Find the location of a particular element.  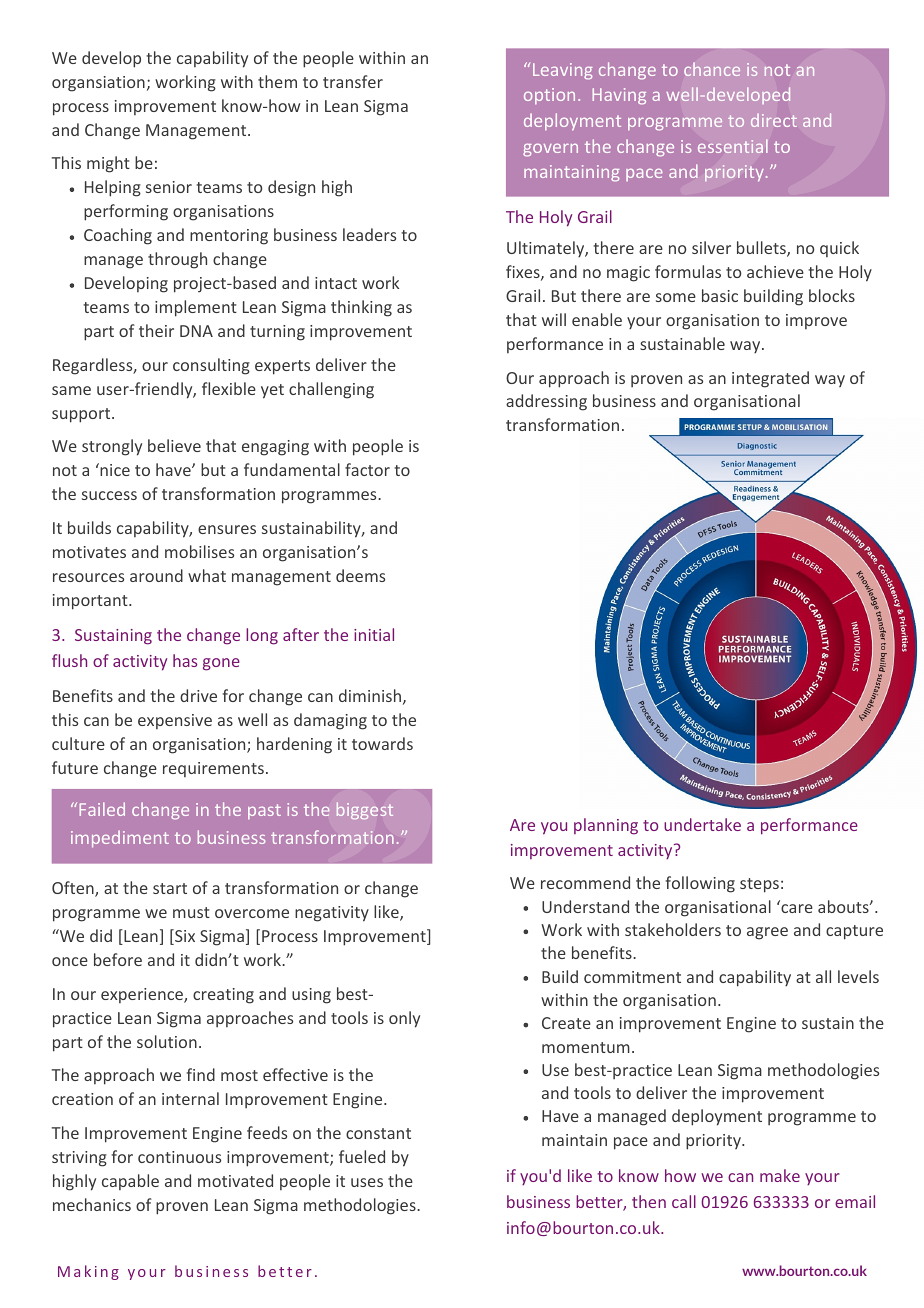

continuous is located at coordinates (179, 1157).
